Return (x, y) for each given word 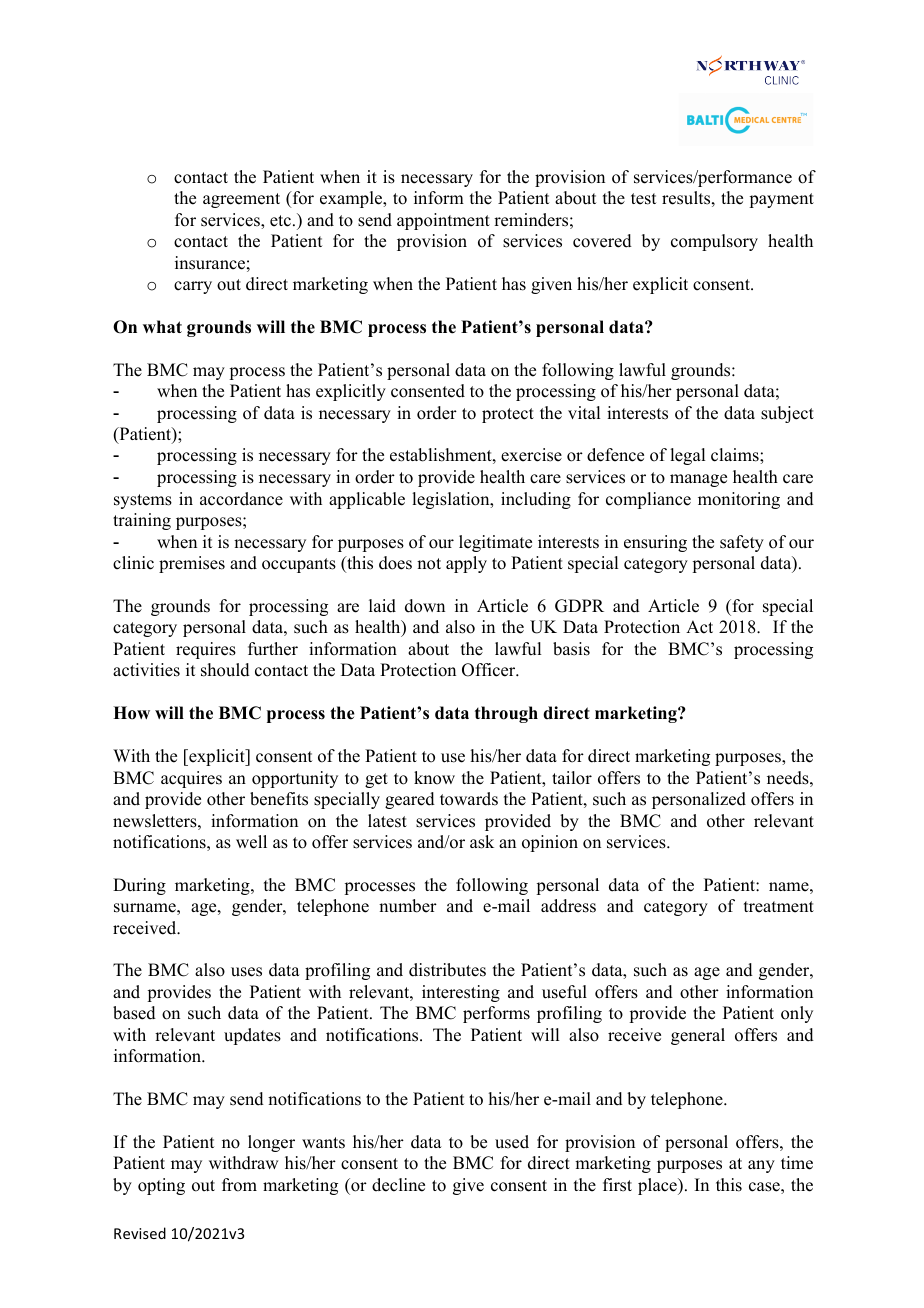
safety (742, 543)
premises (192, 564)
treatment (779, 907)
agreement (241, 200)
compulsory (714, 242)
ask (482, 842)
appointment (443, 221)
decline (398, 1185)
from (239, 1185)
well (251, 842)
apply (466, 564)
